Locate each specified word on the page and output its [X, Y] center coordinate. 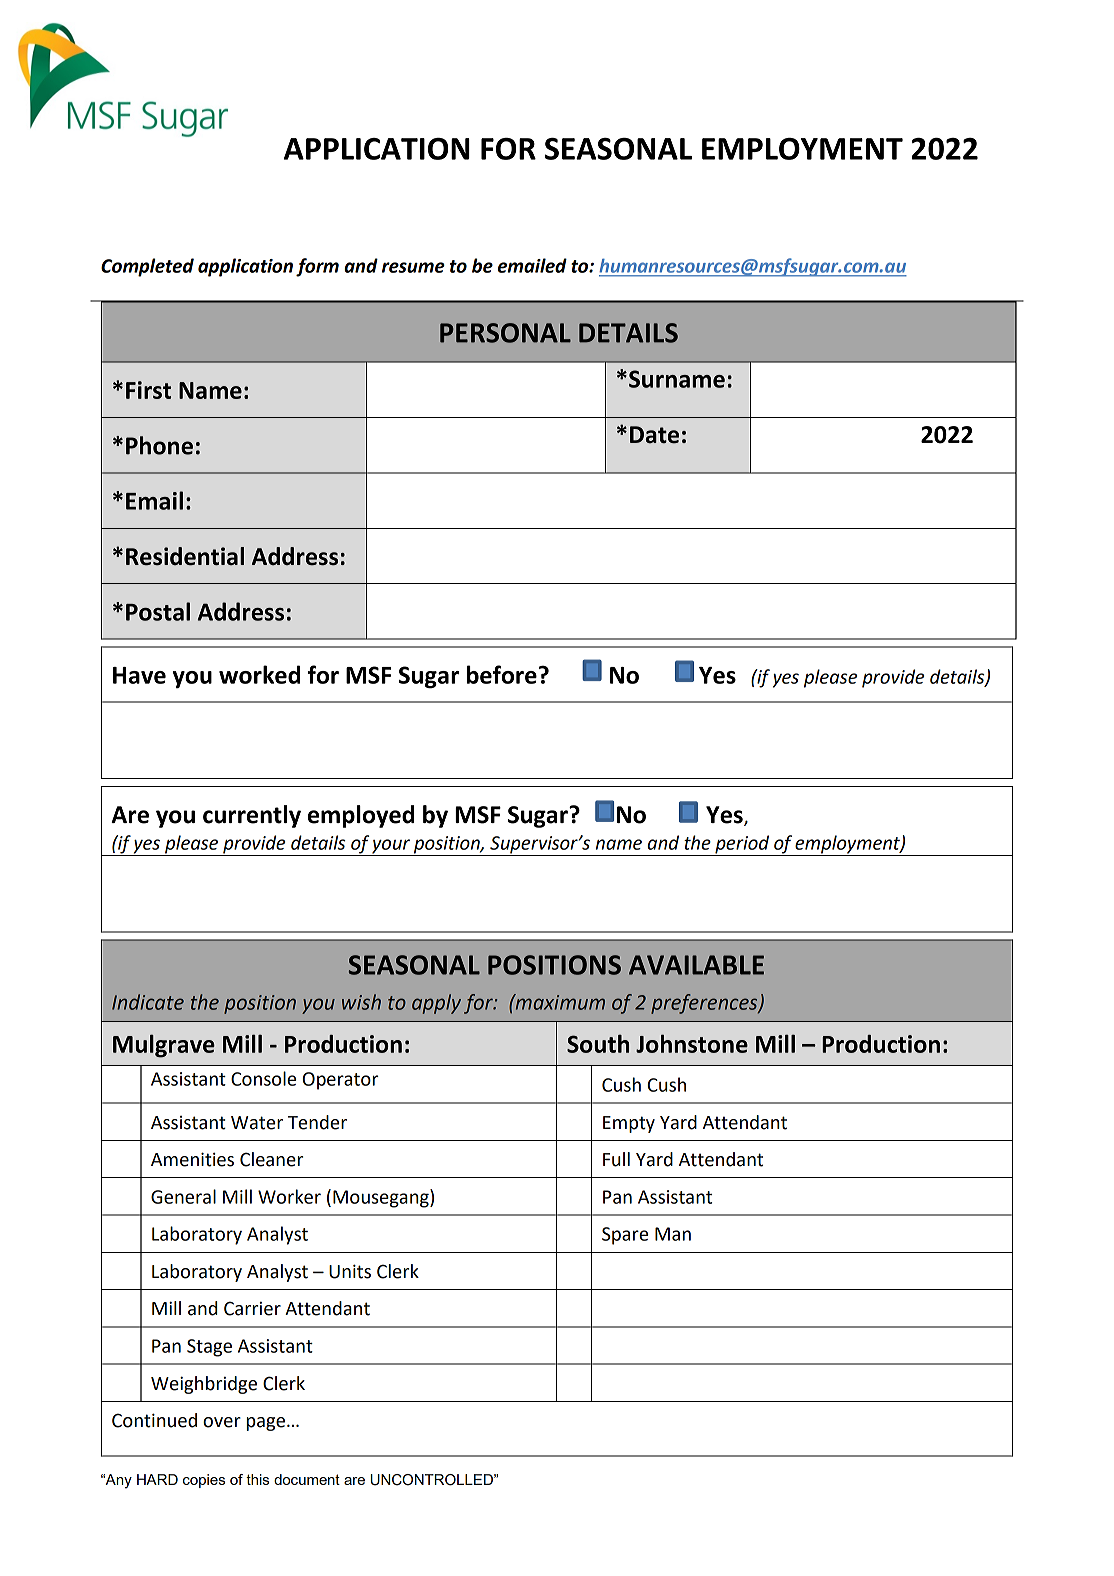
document [307, 1479]
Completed [147, 267]
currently [252, 816]
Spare [625, 1236]
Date [654, 435]
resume [413, 267]
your [391, 847]
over [222, 1422]
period [742, 845]
